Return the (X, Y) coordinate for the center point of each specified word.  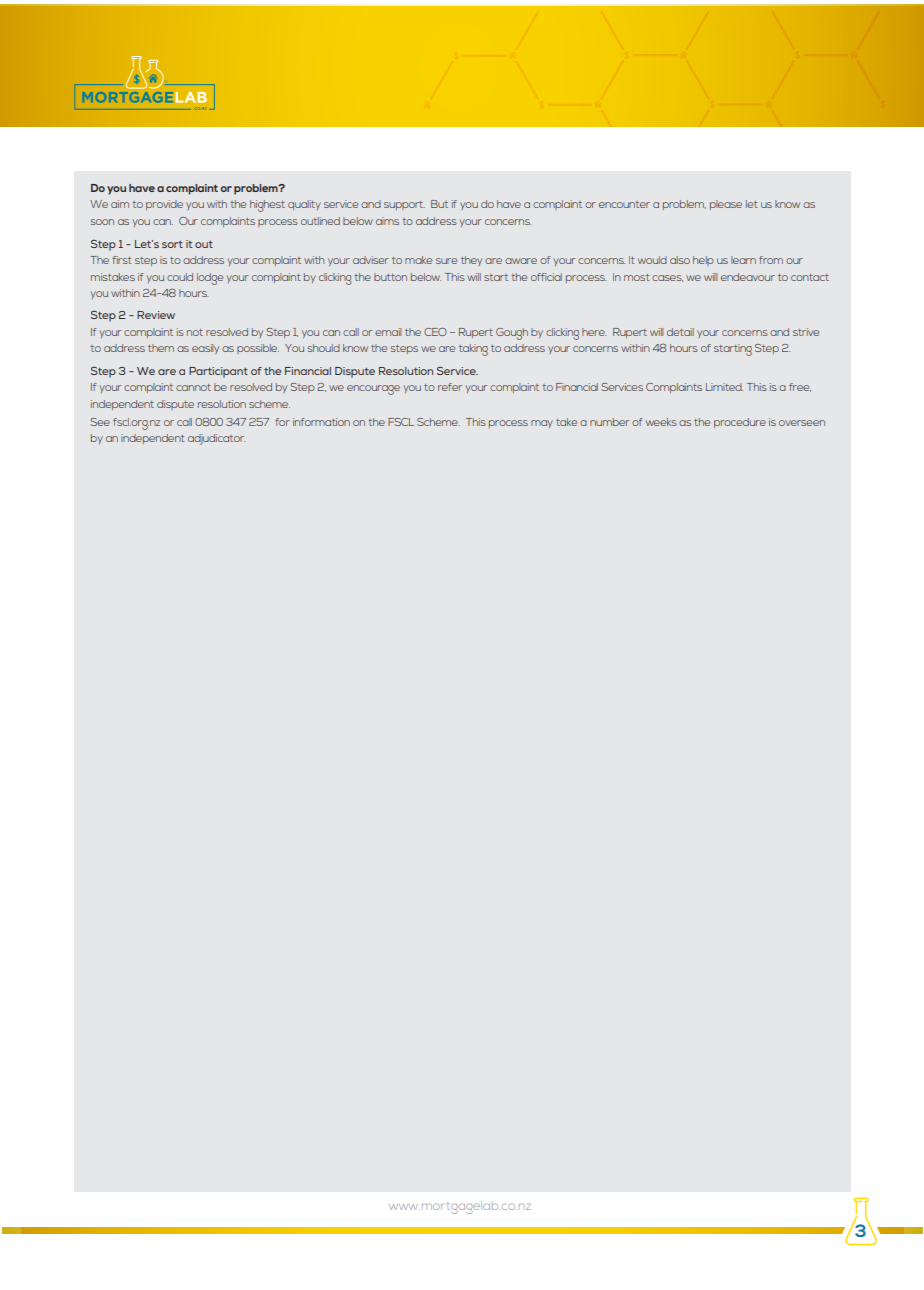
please (726, 205)
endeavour (748, 277)
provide (164, 205)
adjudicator (216, 439)
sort (172, 244)
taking (473, 350)
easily (205, 349)
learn (743, 260)
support (404, 205)
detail (680, 332)
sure (446, 261)
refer (450, 387)
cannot (193, 387)
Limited (724, 387)
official (546, 277)
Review (156, 315)
